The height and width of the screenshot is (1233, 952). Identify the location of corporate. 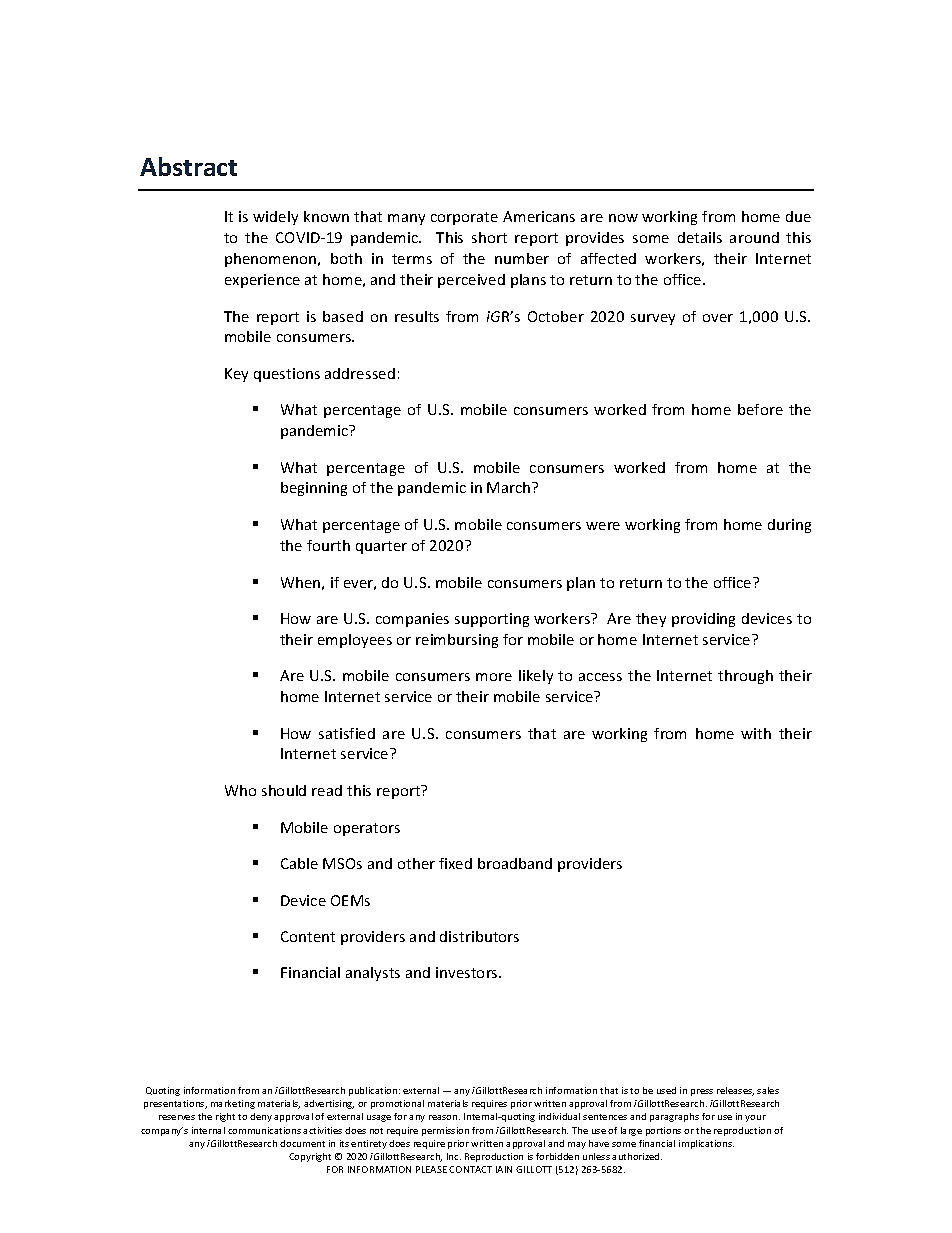
(464, 218).
